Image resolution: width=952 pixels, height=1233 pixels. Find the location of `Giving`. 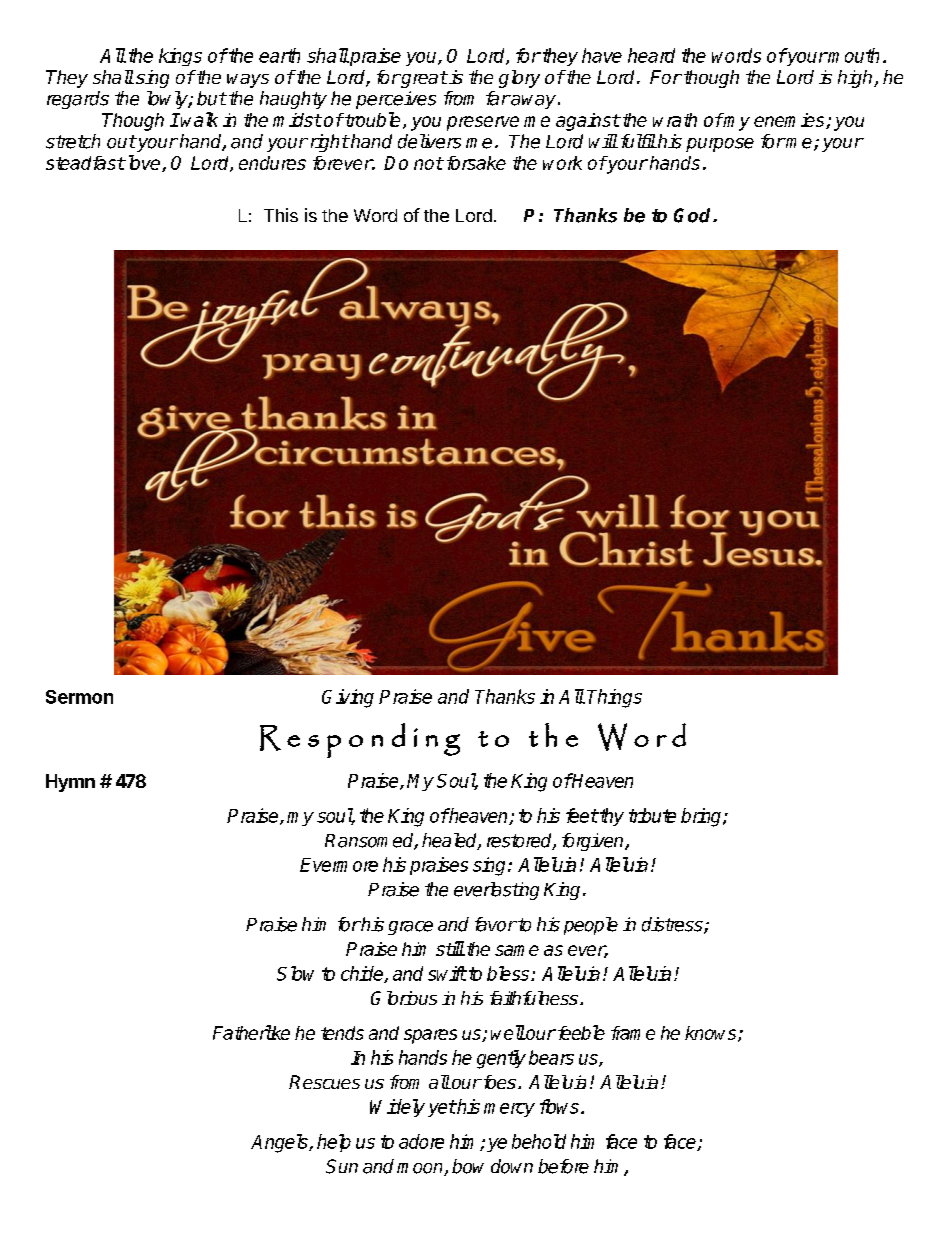

Giving is located at coordinates (348, 698).
